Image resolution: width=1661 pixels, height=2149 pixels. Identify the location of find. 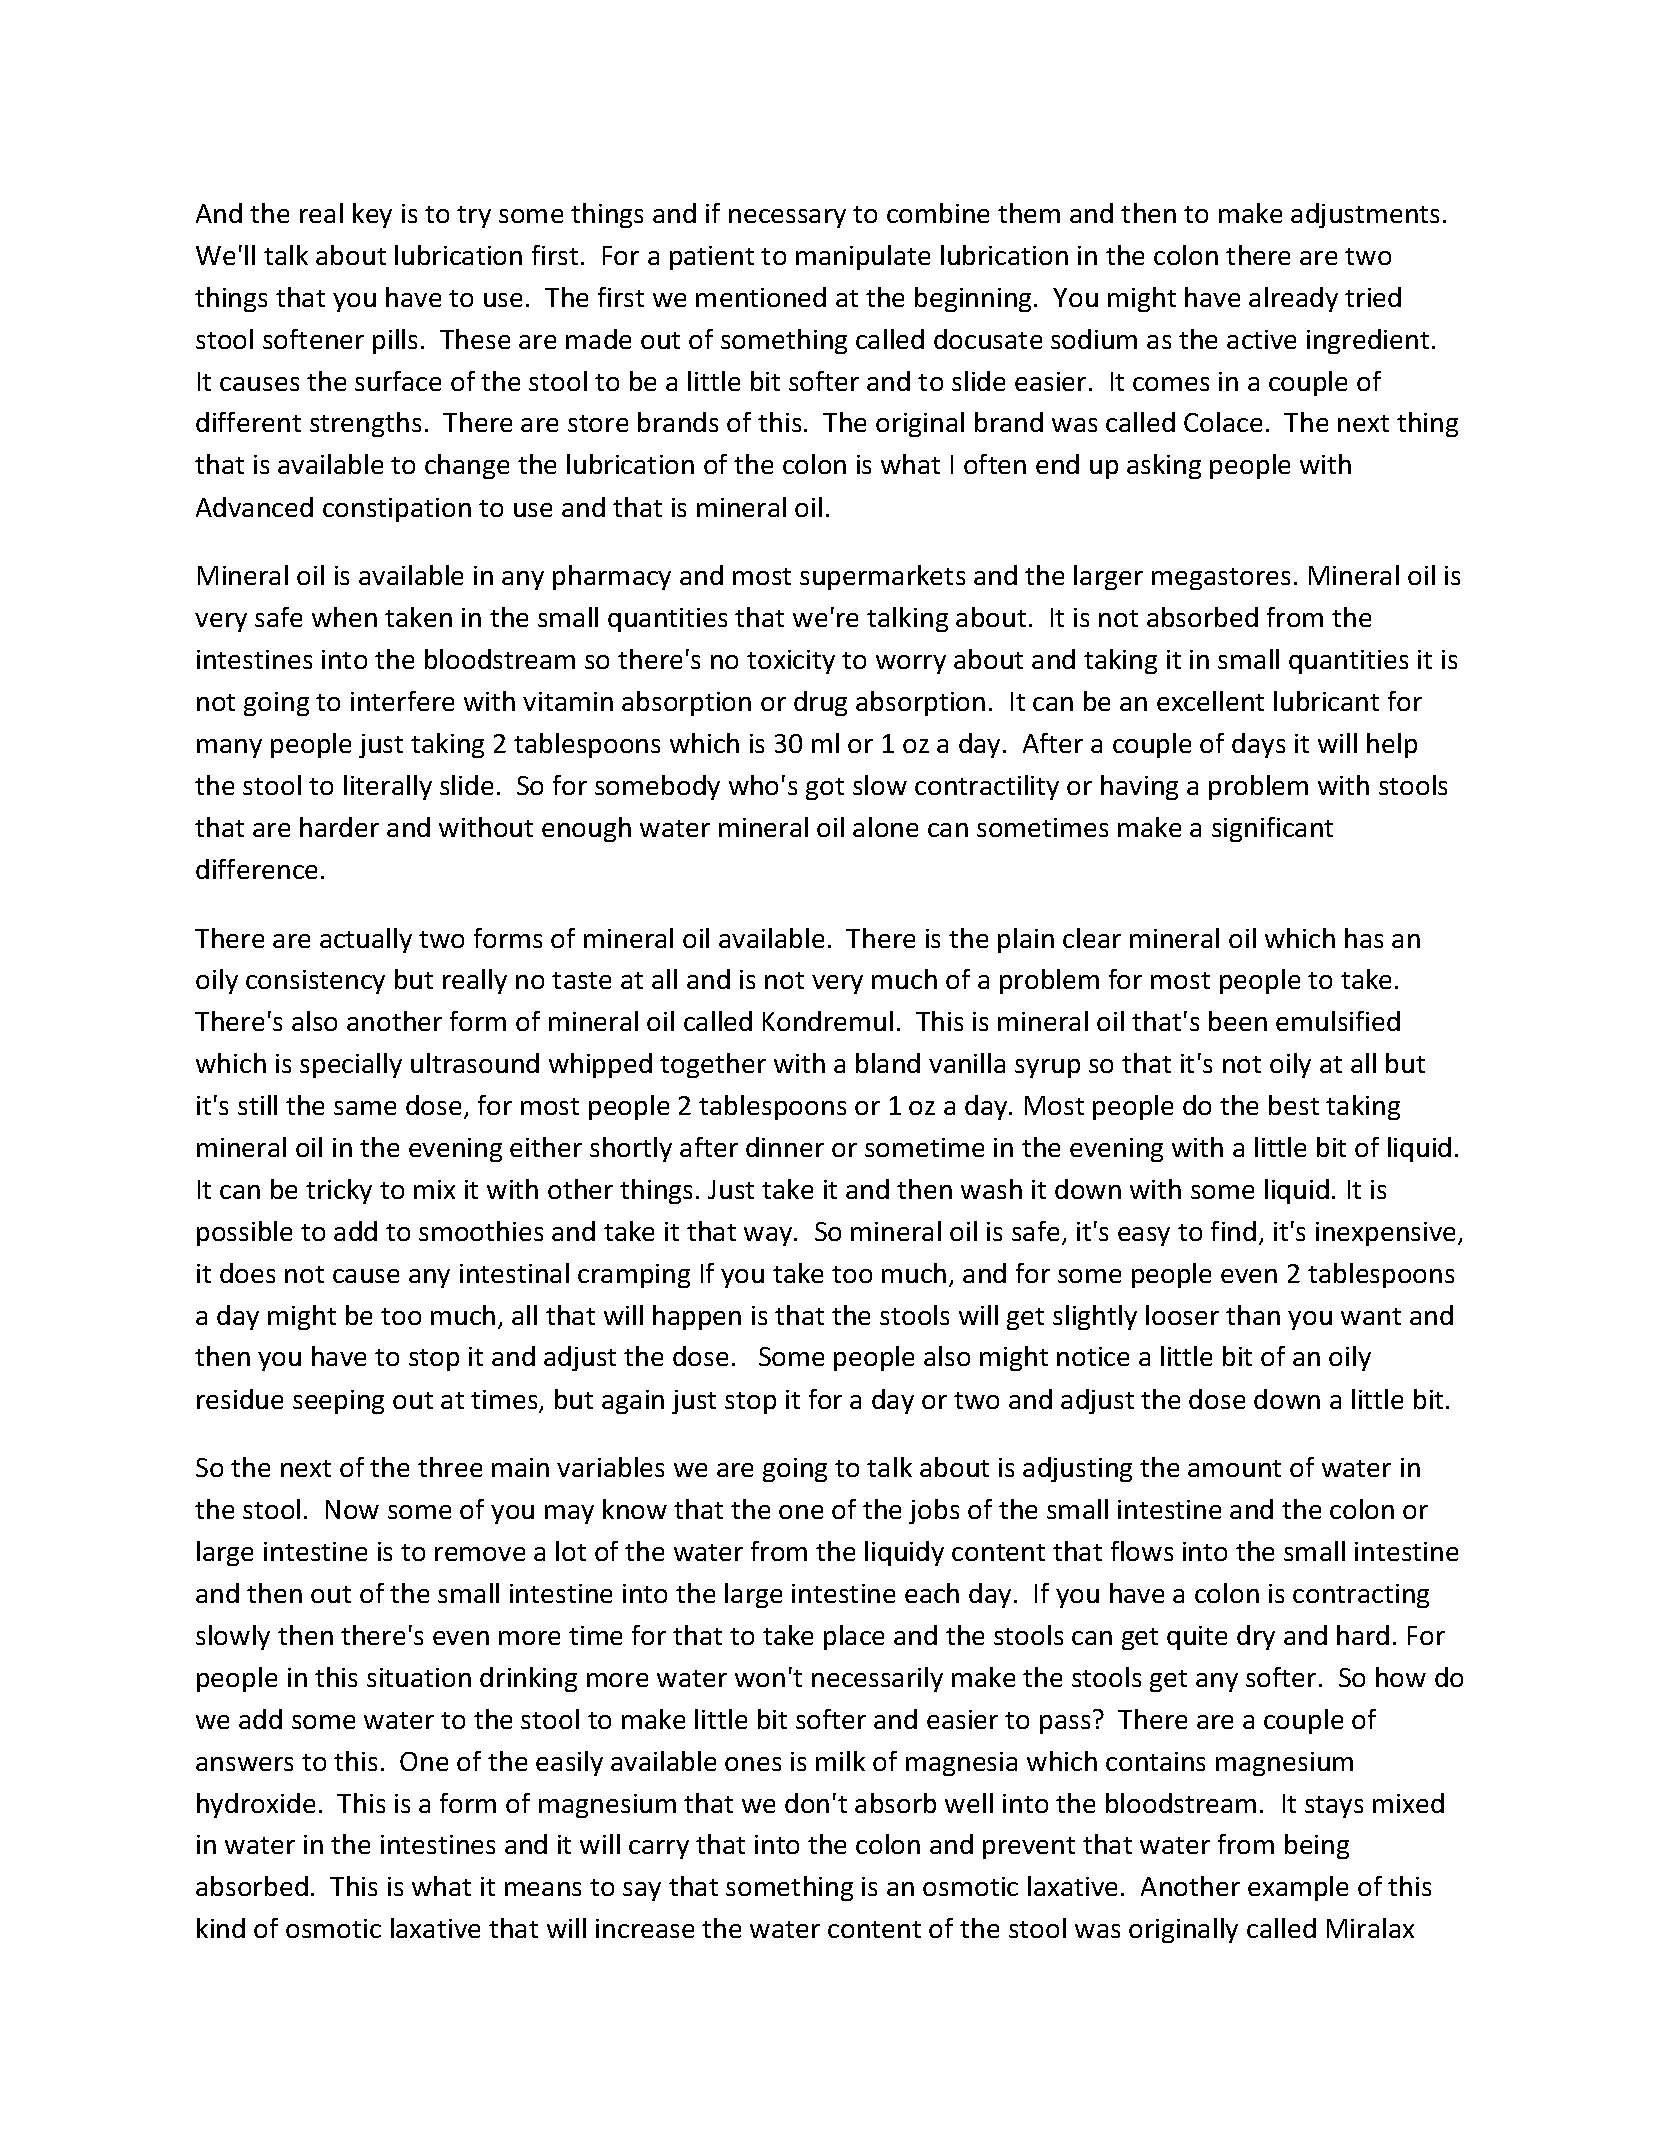
(1233, 1231).
